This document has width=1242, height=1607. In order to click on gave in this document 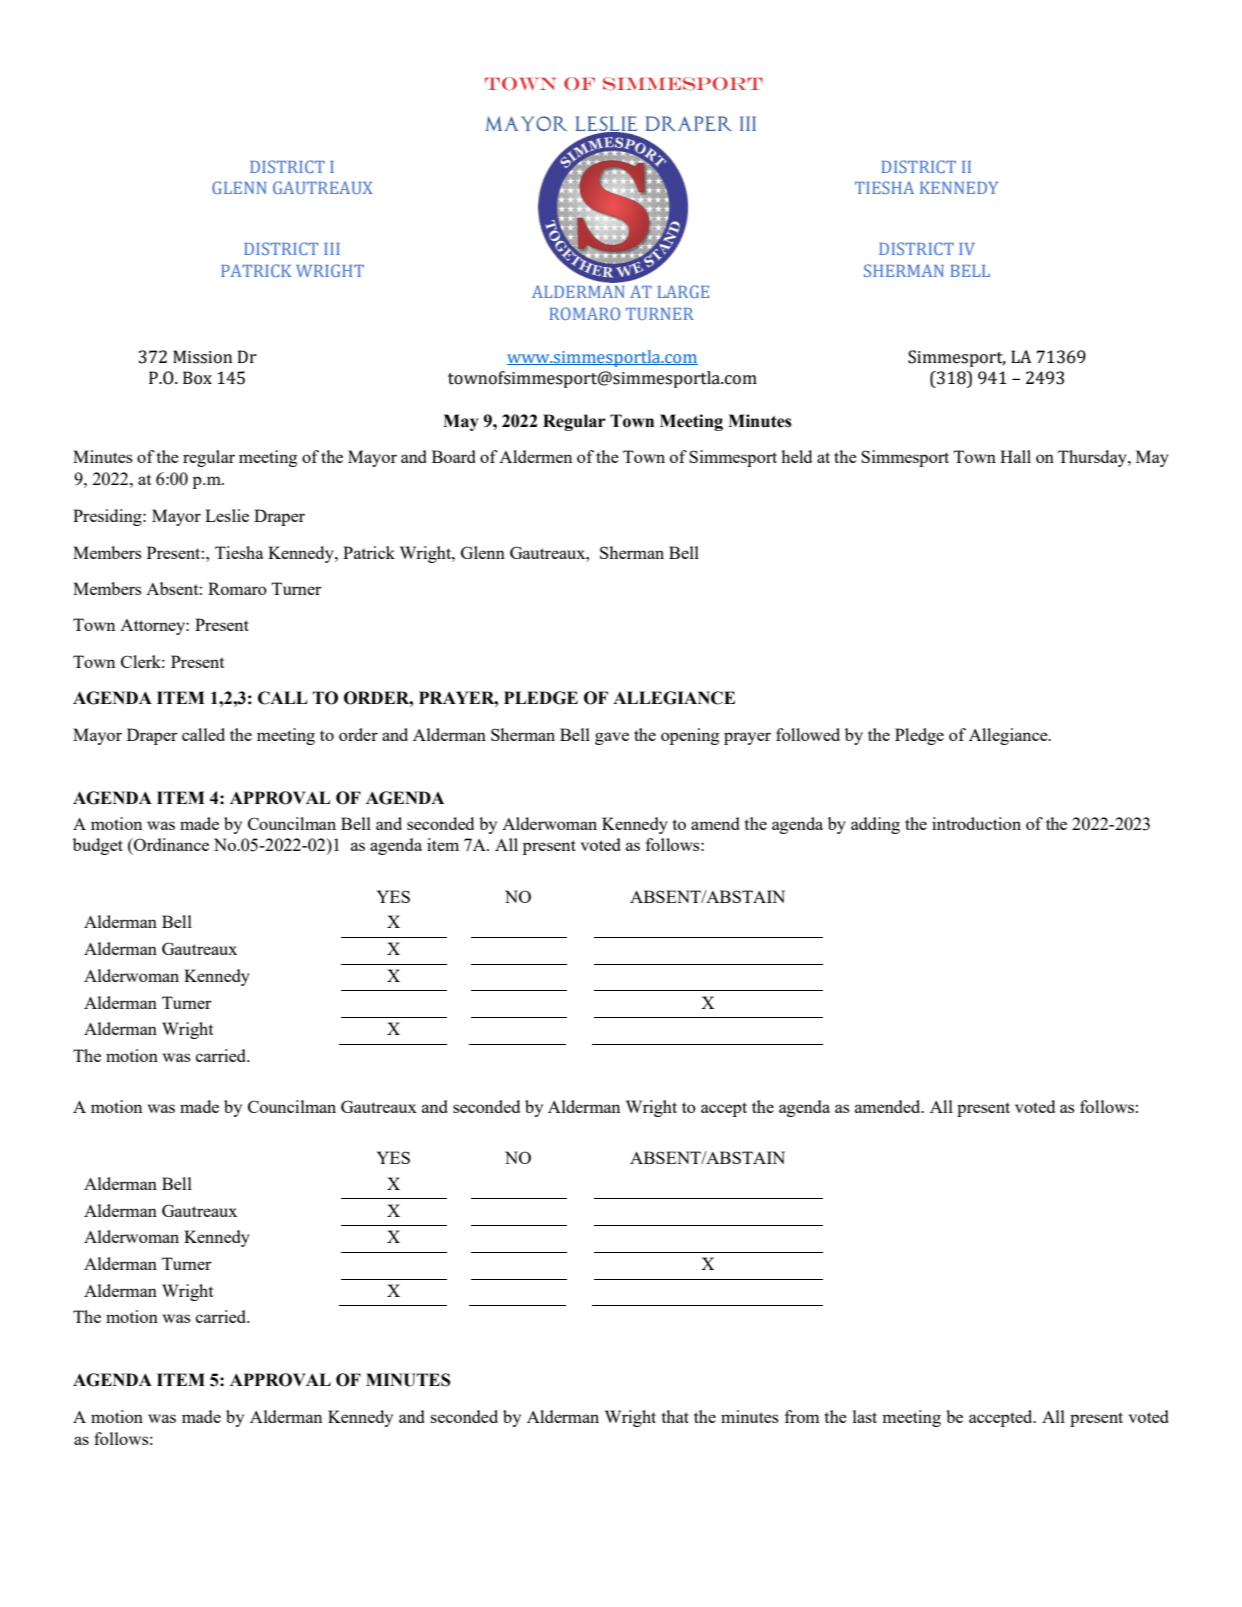, I will do `click(612, 738)`.
